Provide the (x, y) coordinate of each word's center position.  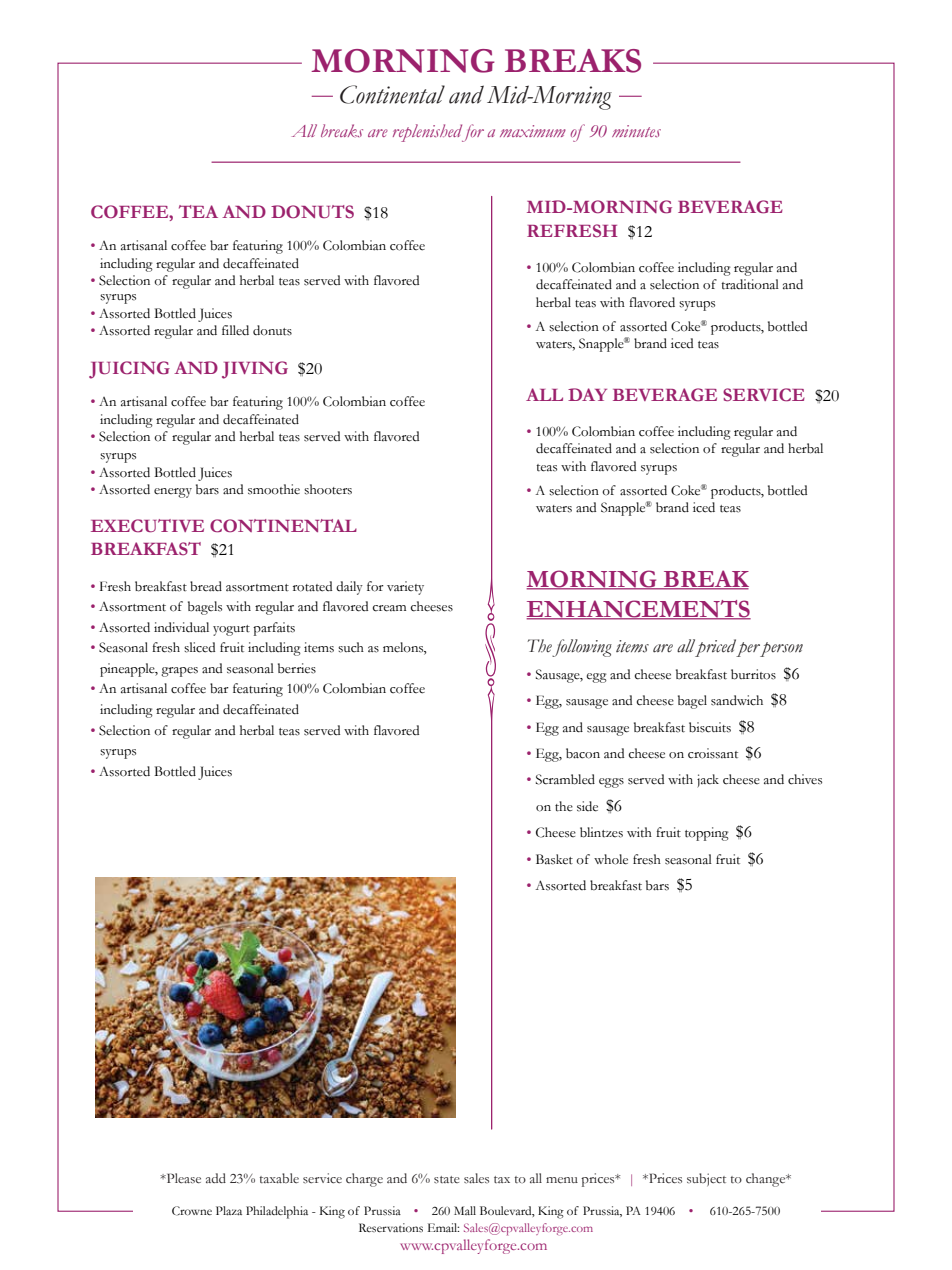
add (216, 1178)
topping (707, 834)
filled (235, 330)
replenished (428, 133)
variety (405, 588)
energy (173, 493)
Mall (465, 1210)
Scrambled (565, 779)
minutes (636, 131)
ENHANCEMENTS (638, 610)
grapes (179, 672)
